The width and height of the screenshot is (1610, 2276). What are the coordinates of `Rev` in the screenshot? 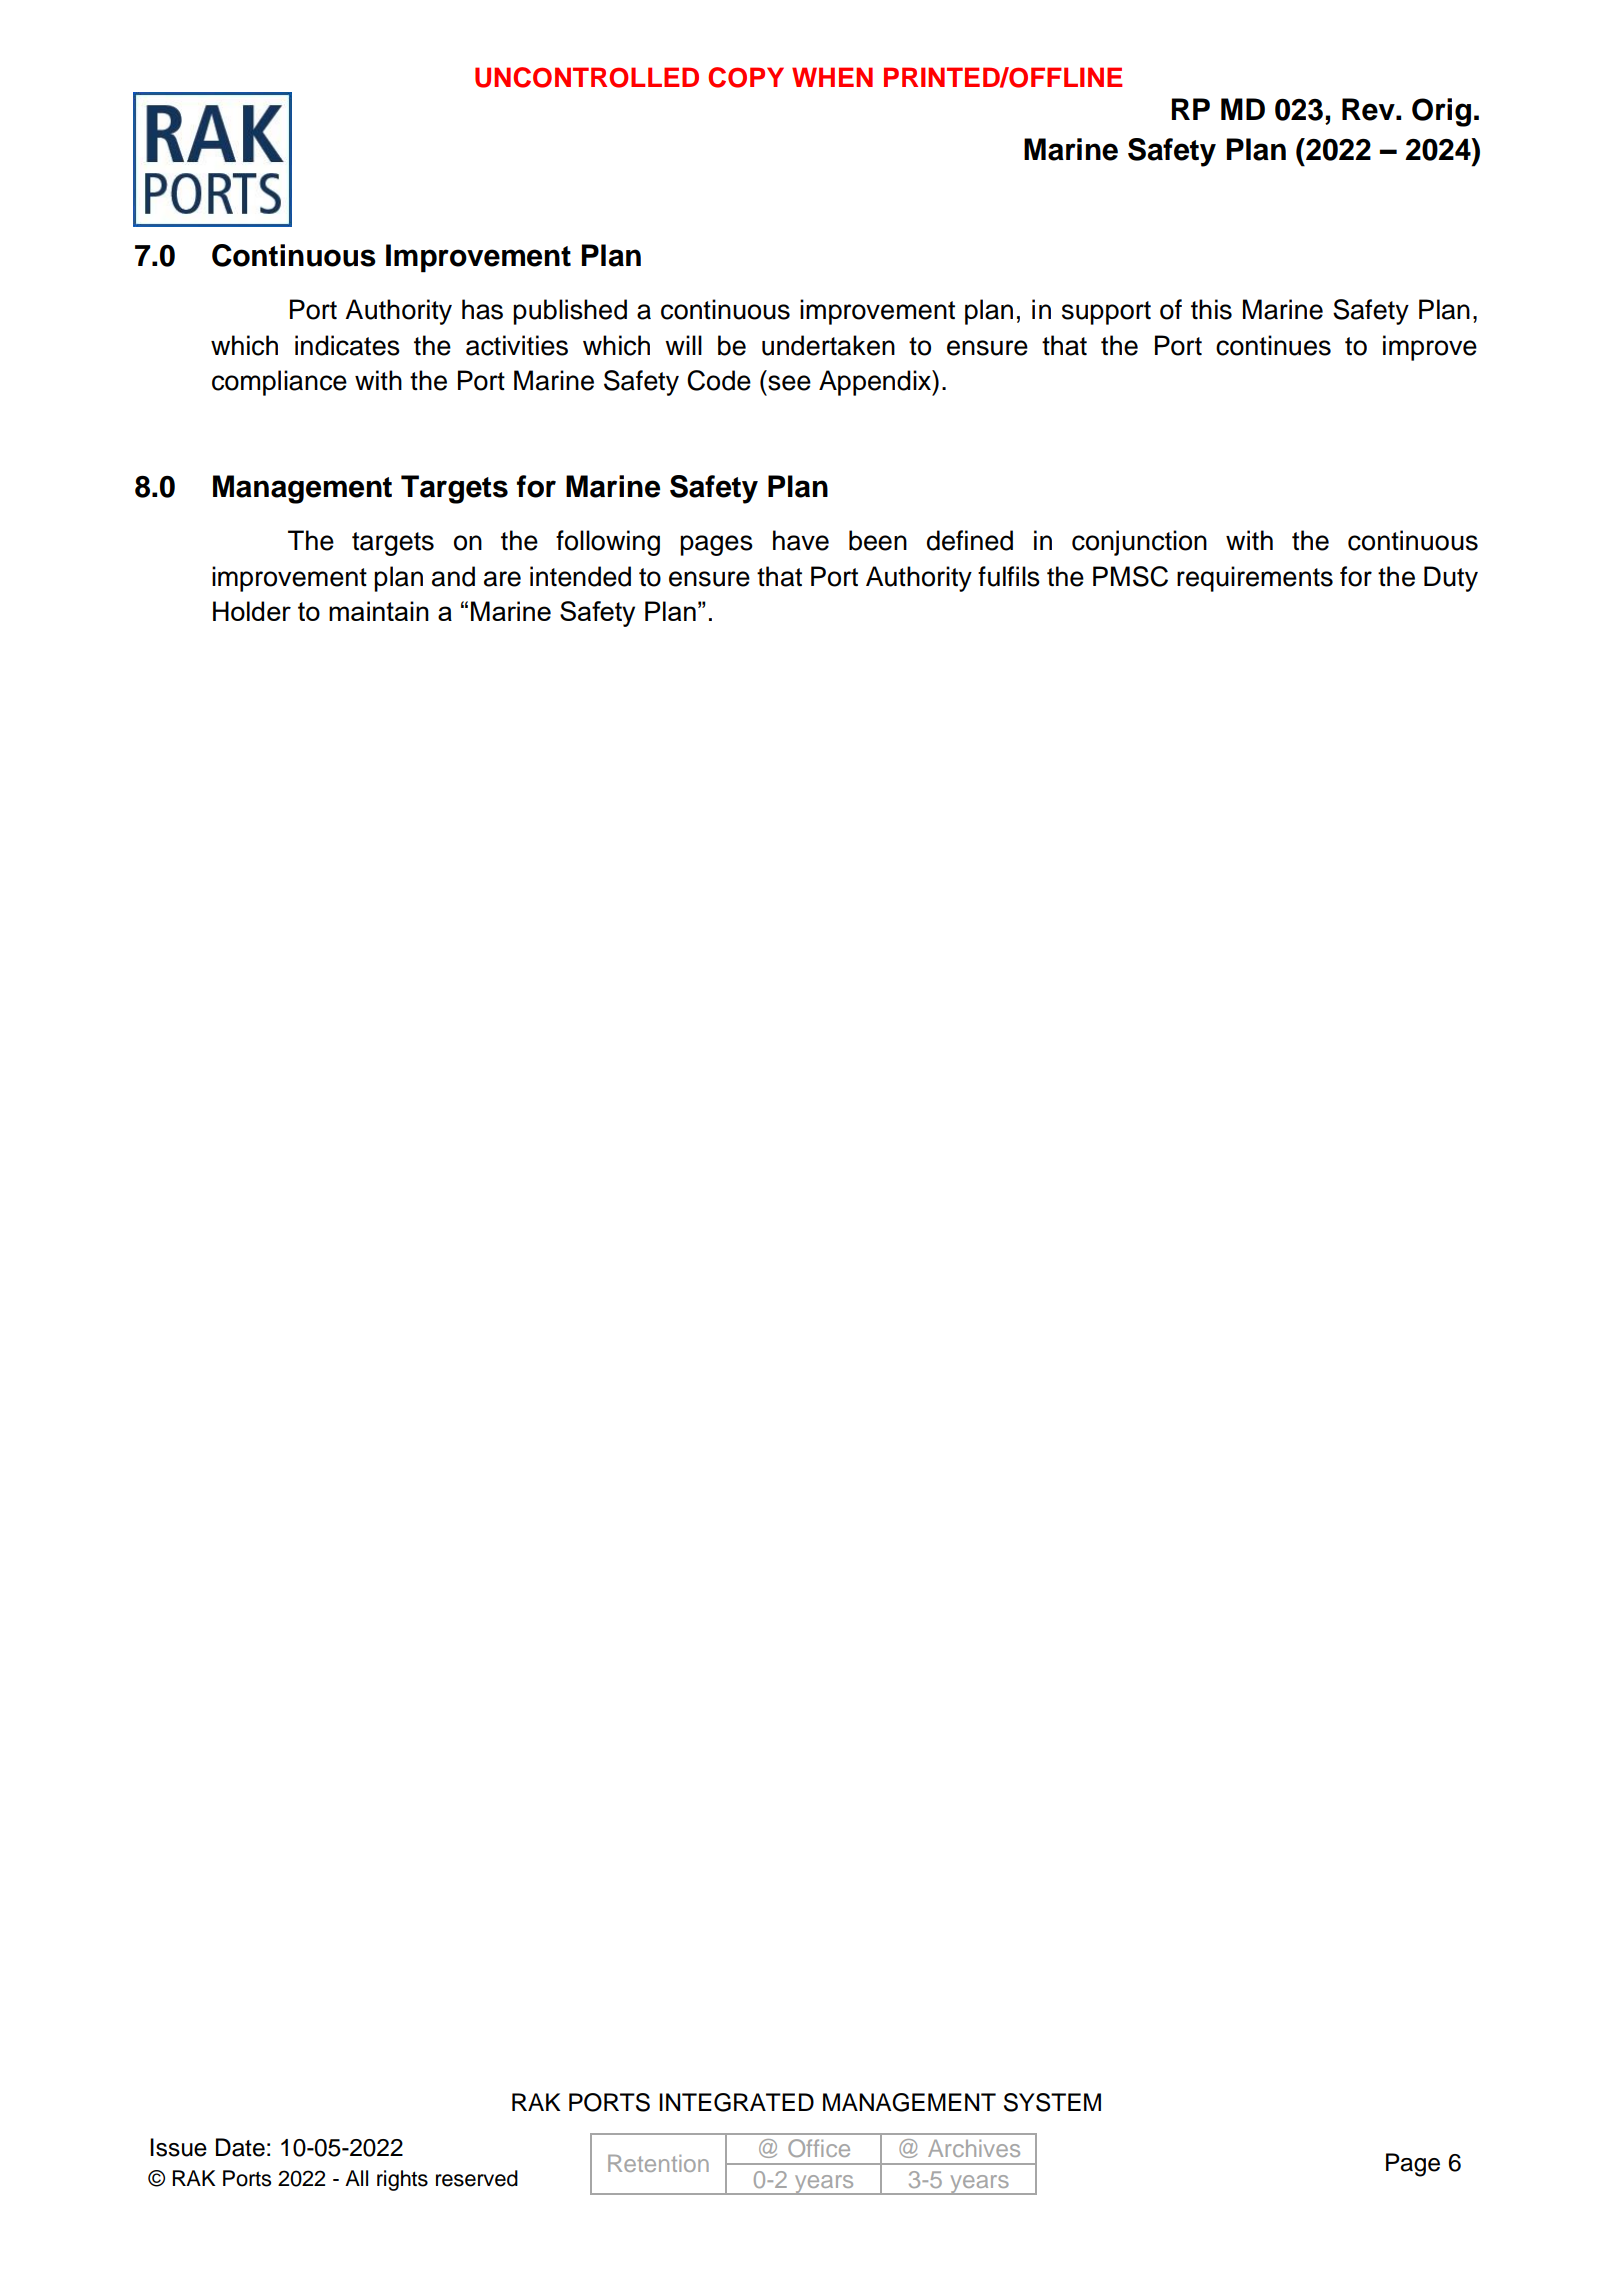 It's located at (1369, 109).
